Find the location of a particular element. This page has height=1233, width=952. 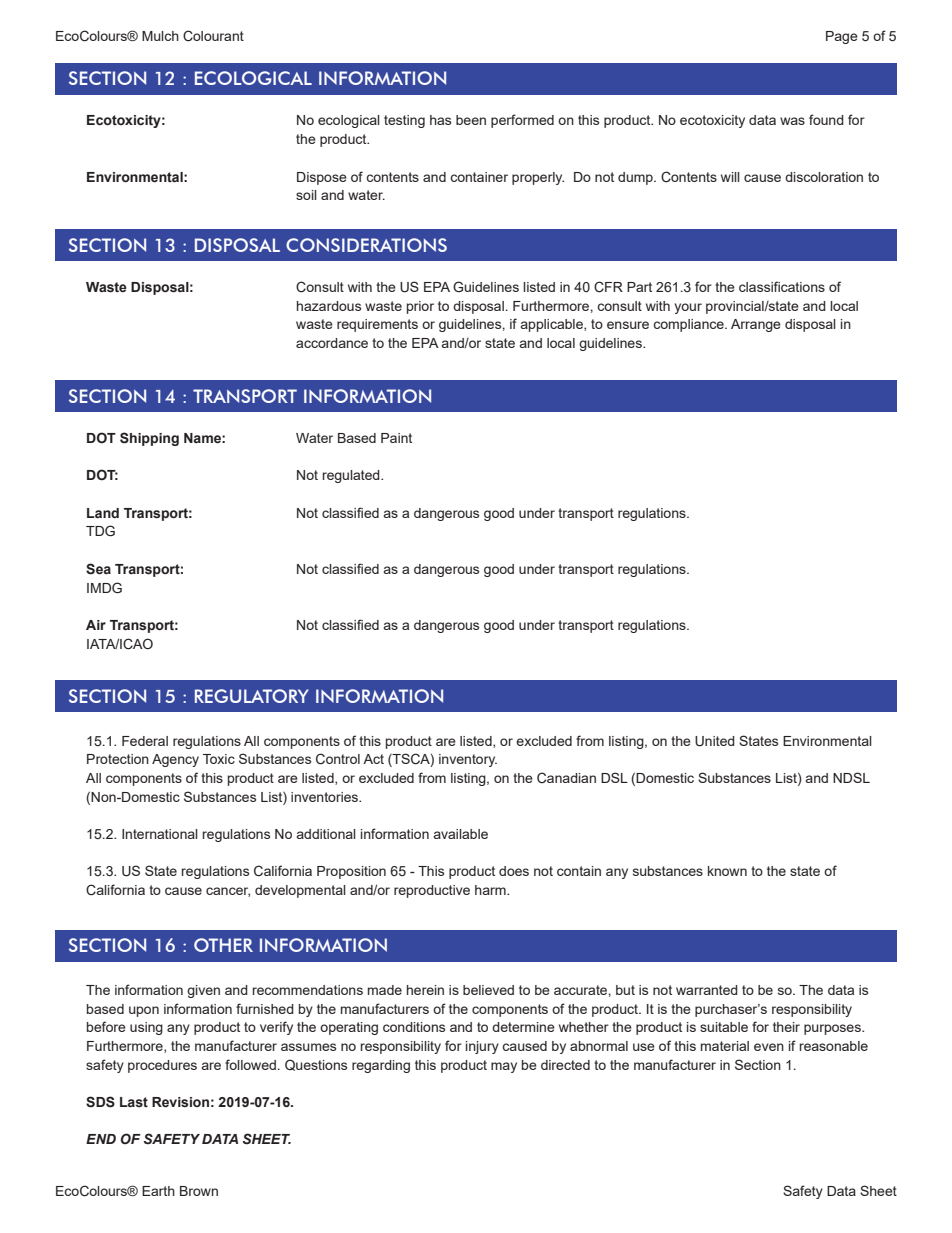

inventory is located at coordinates (468, 760).
